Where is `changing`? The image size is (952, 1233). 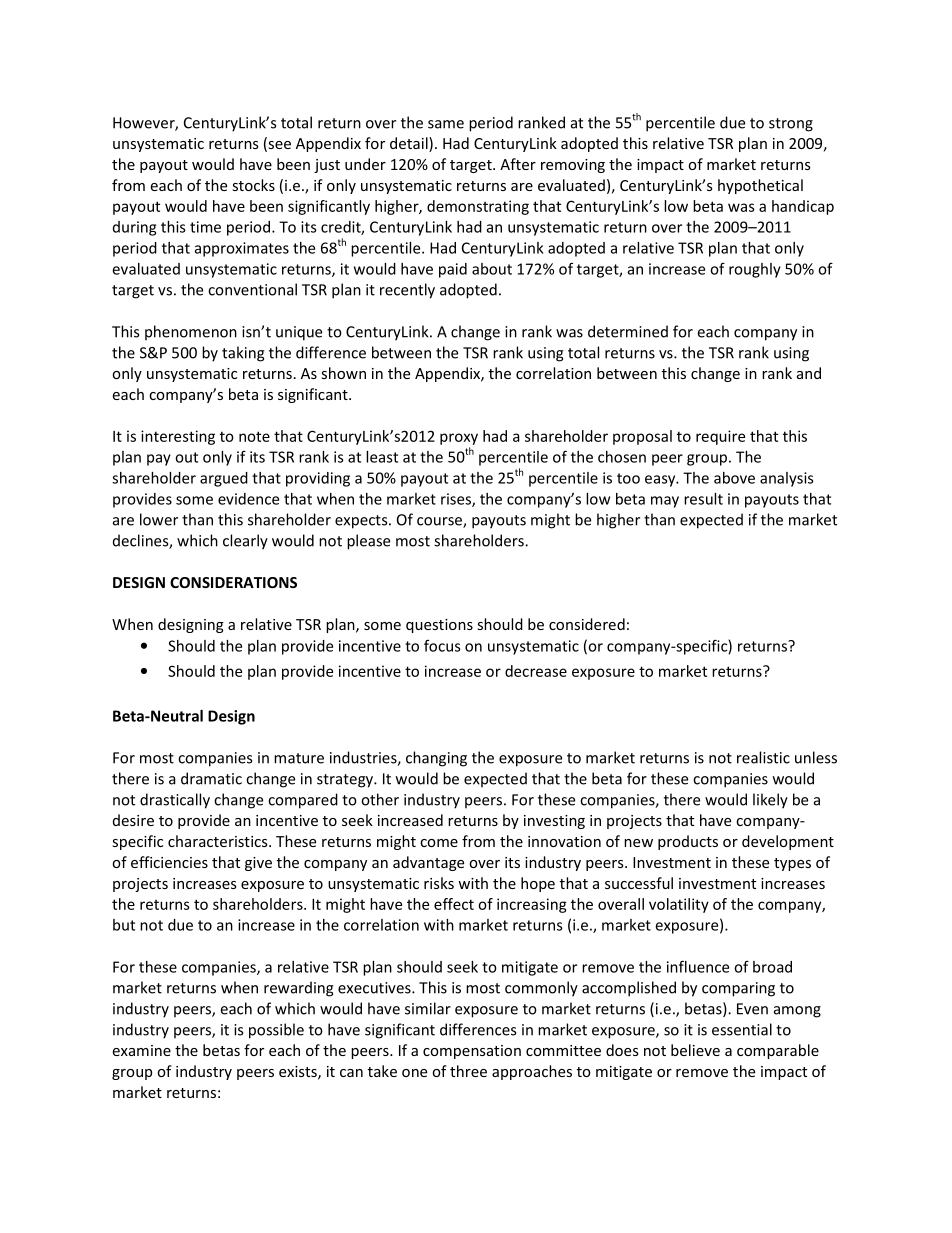
changing is located at coordinates (436, 759).
